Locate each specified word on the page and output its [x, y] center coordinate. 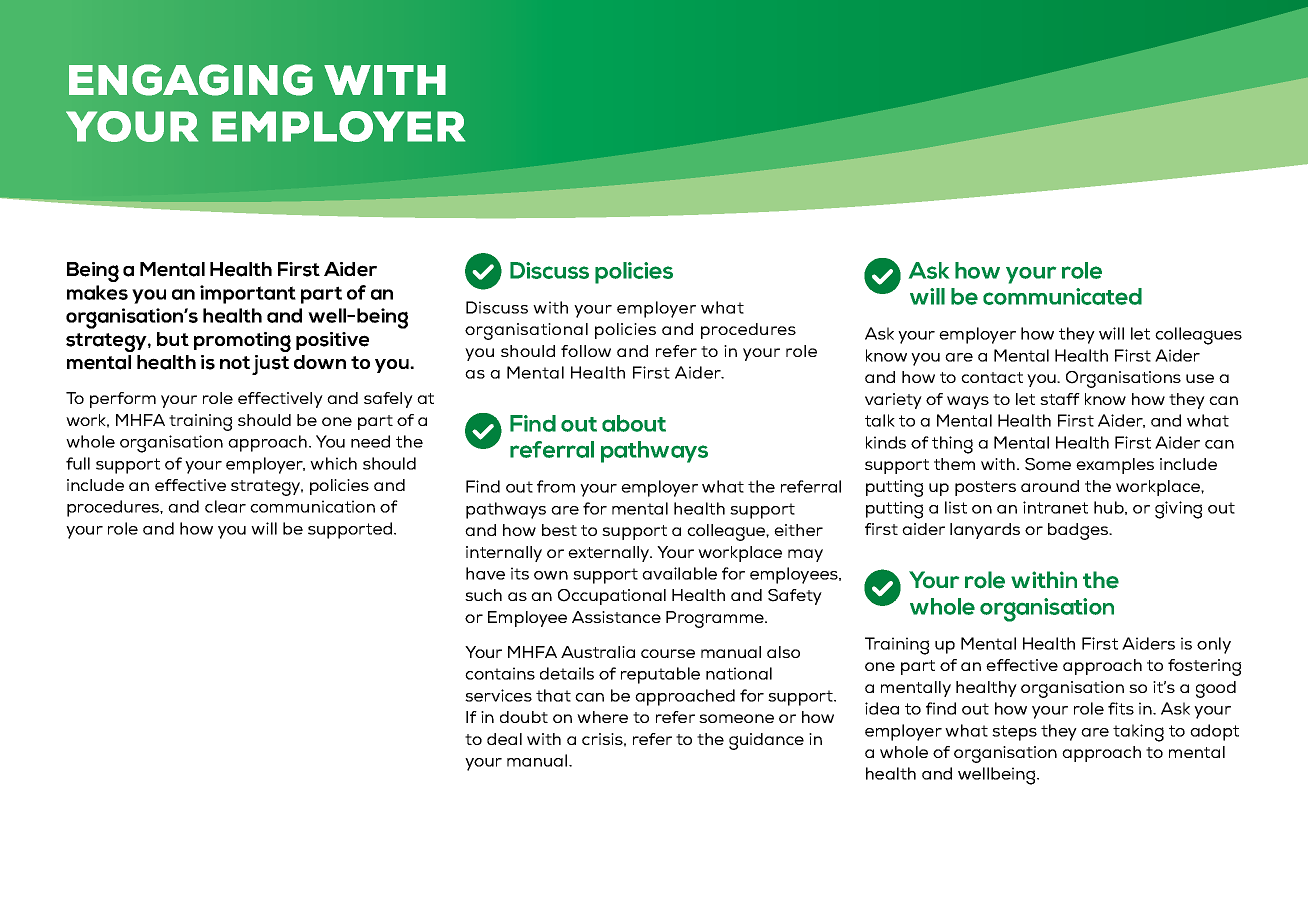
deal [504, 739]
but [173, 339]
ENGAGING [191, 80]
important [248, 294]
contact [992, 377]
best [559, 530]
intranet [1055, 507]
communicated [1062, 296]
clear [225, 506]
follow [586, 351]
